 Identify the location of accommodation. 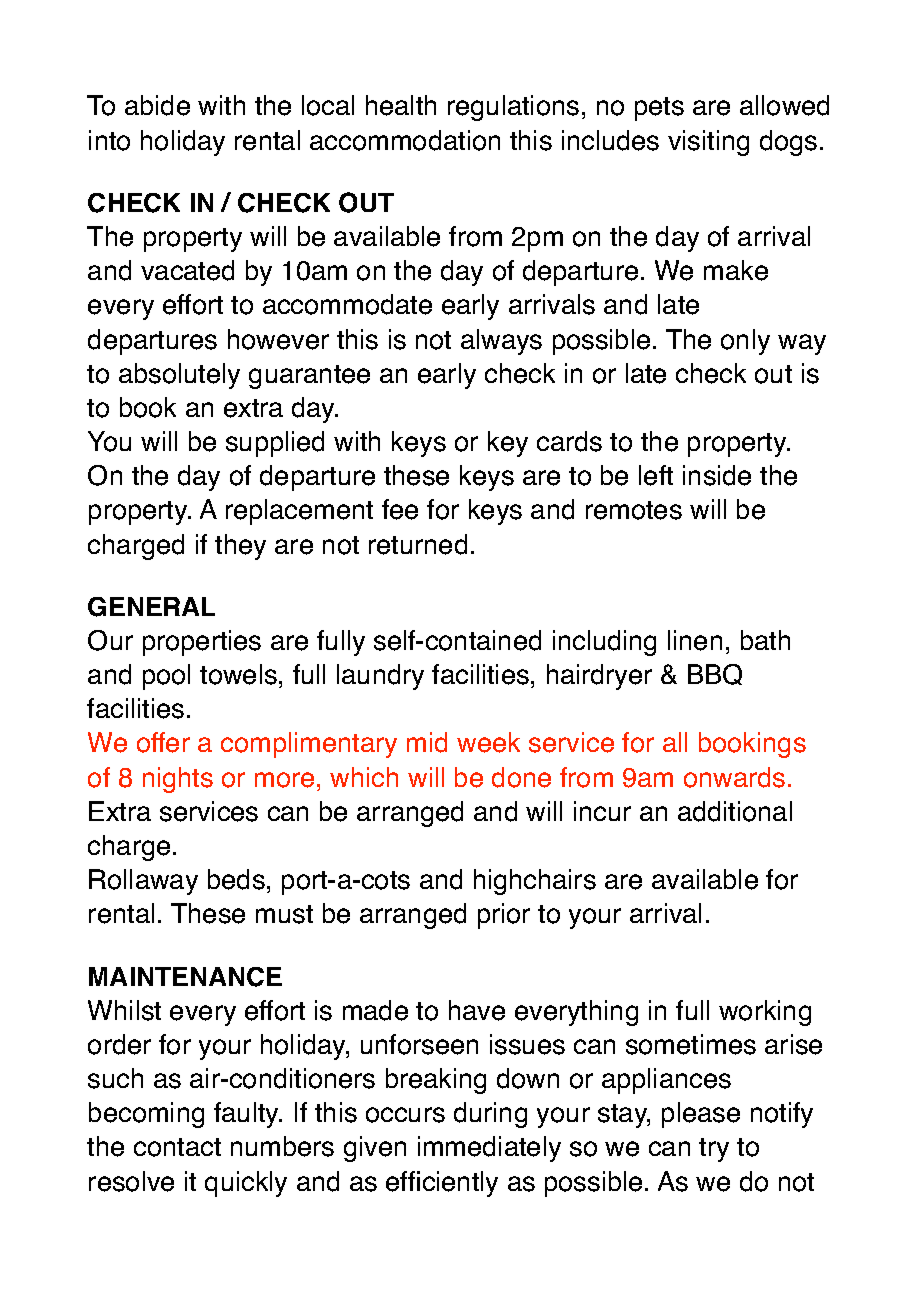
(405, 140).
